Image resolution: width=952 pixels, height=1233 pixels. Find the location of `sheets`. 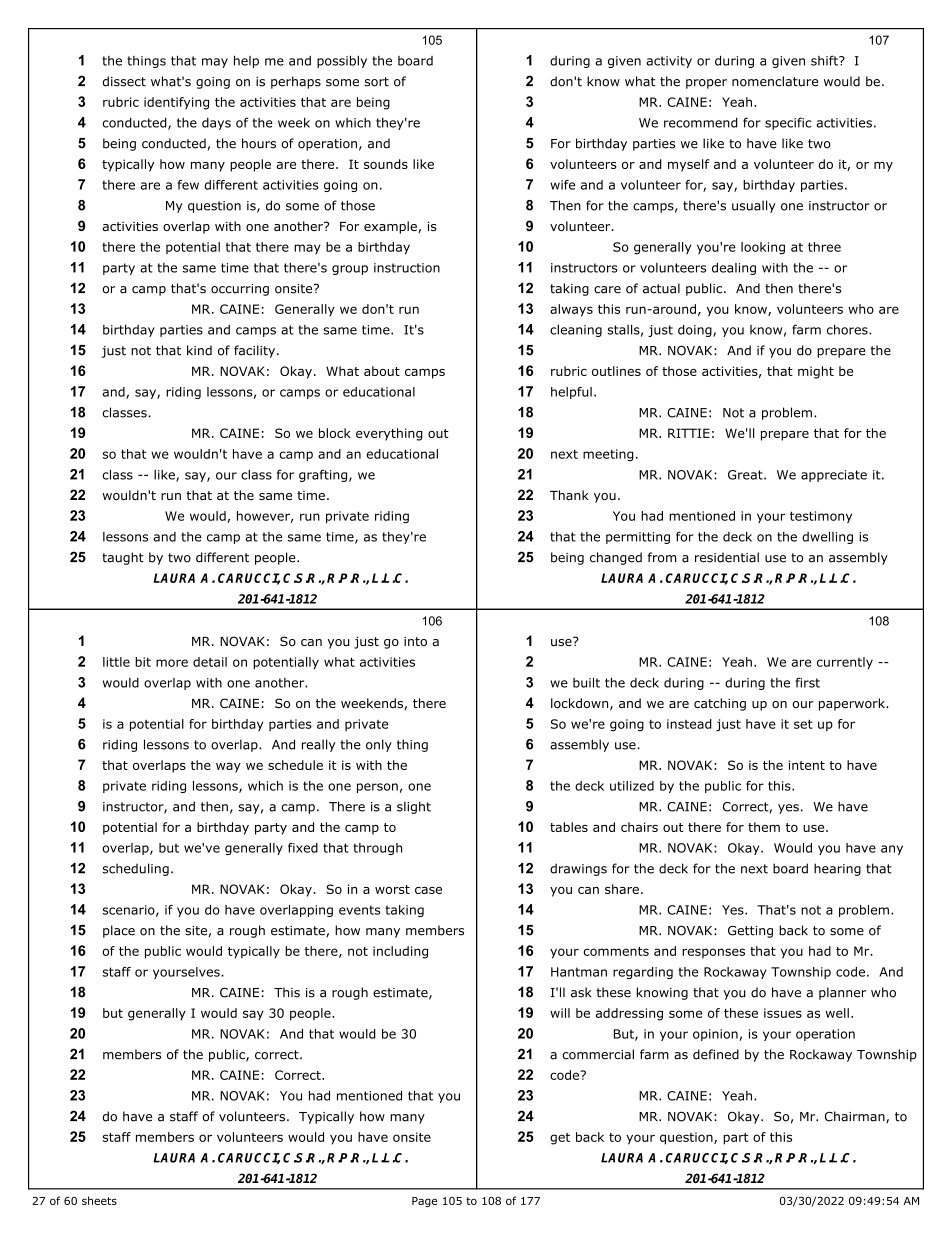

sheets is located at coordinates (99, 1200).
